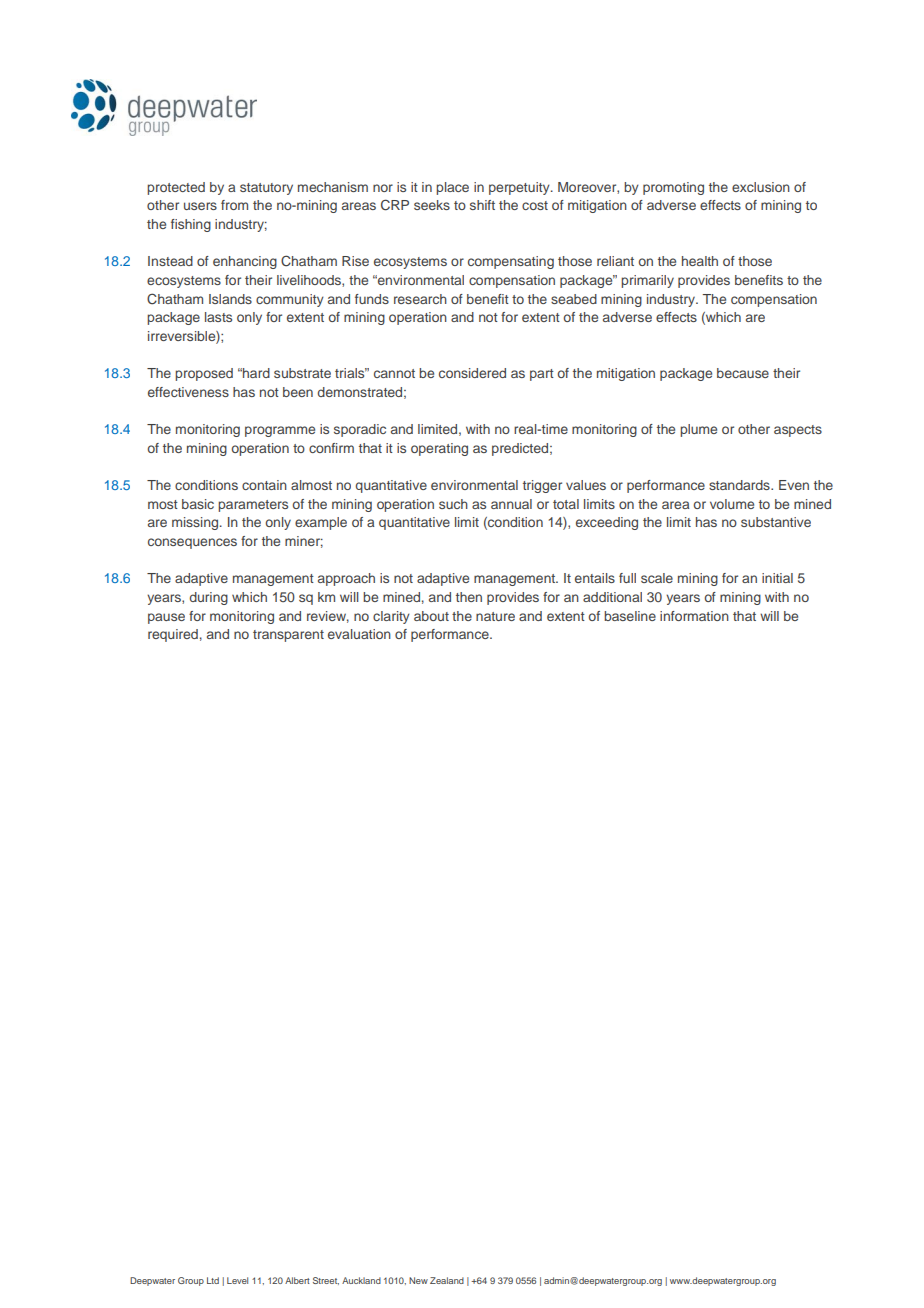 The height and width of the page is (1308, 924). I want to click on Level, so click(237, 1280).
